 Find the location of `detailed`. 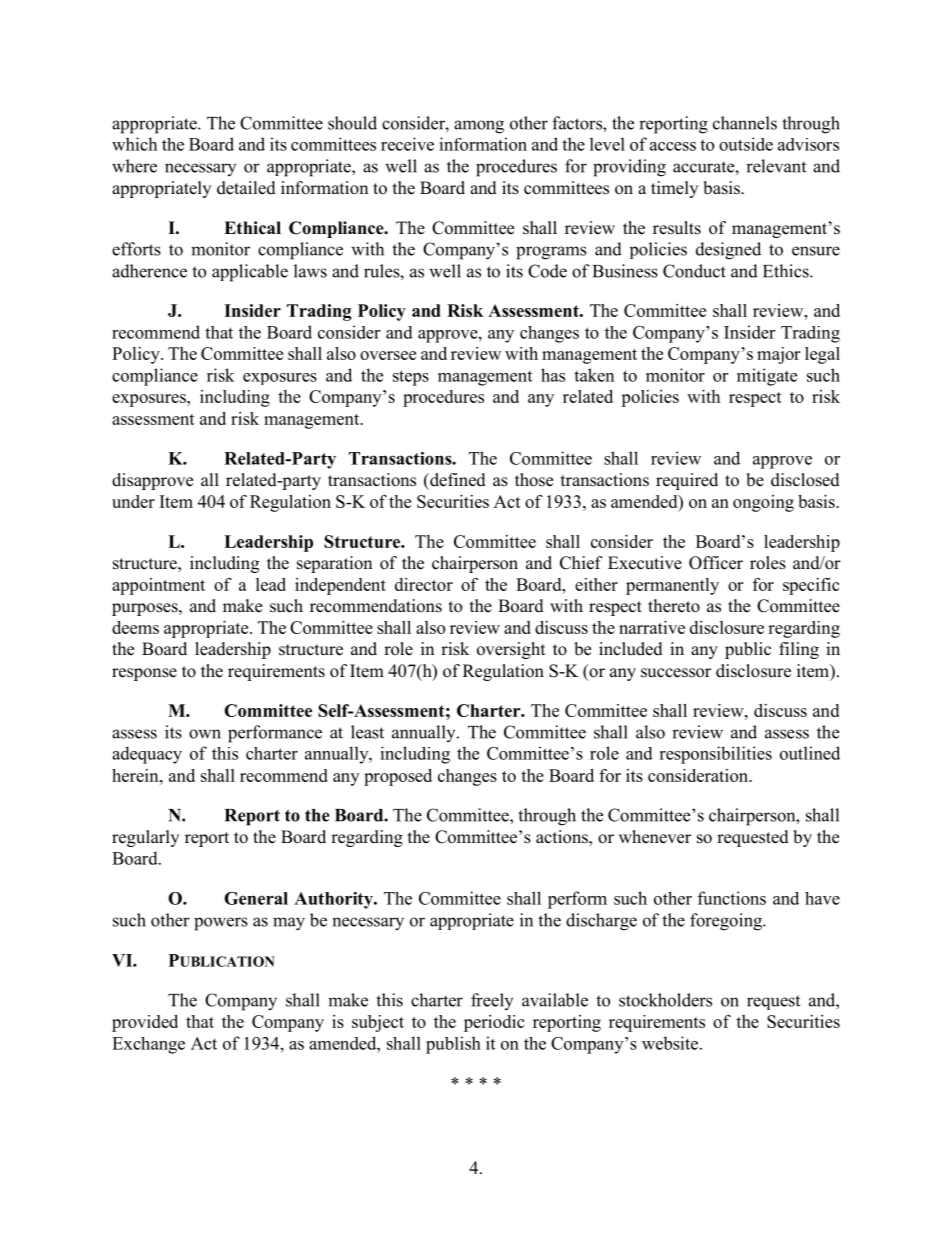

detailed is located at coordinates (246, 188).
